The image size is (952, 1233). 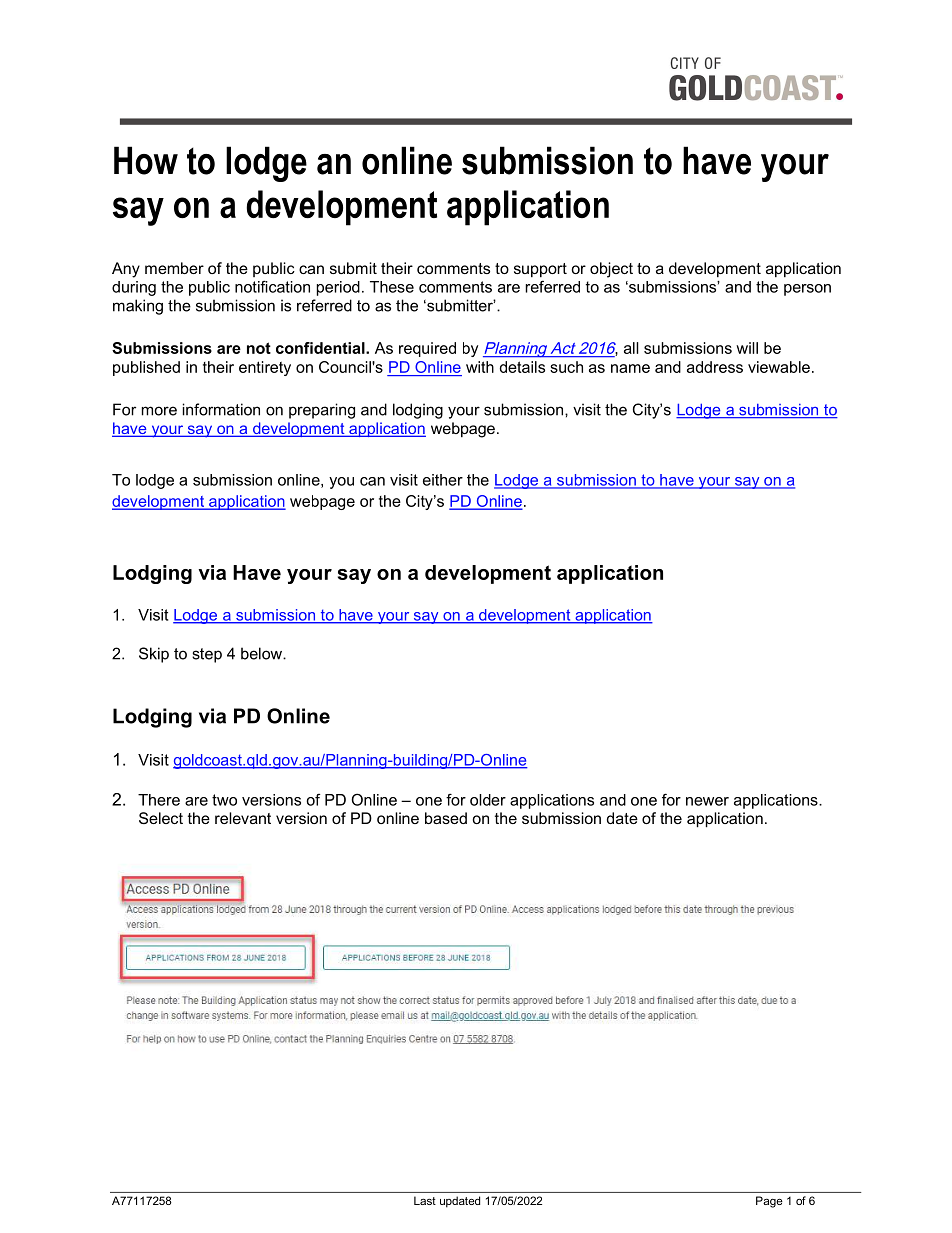 I want to click on How, so click(x=146, y=160).
